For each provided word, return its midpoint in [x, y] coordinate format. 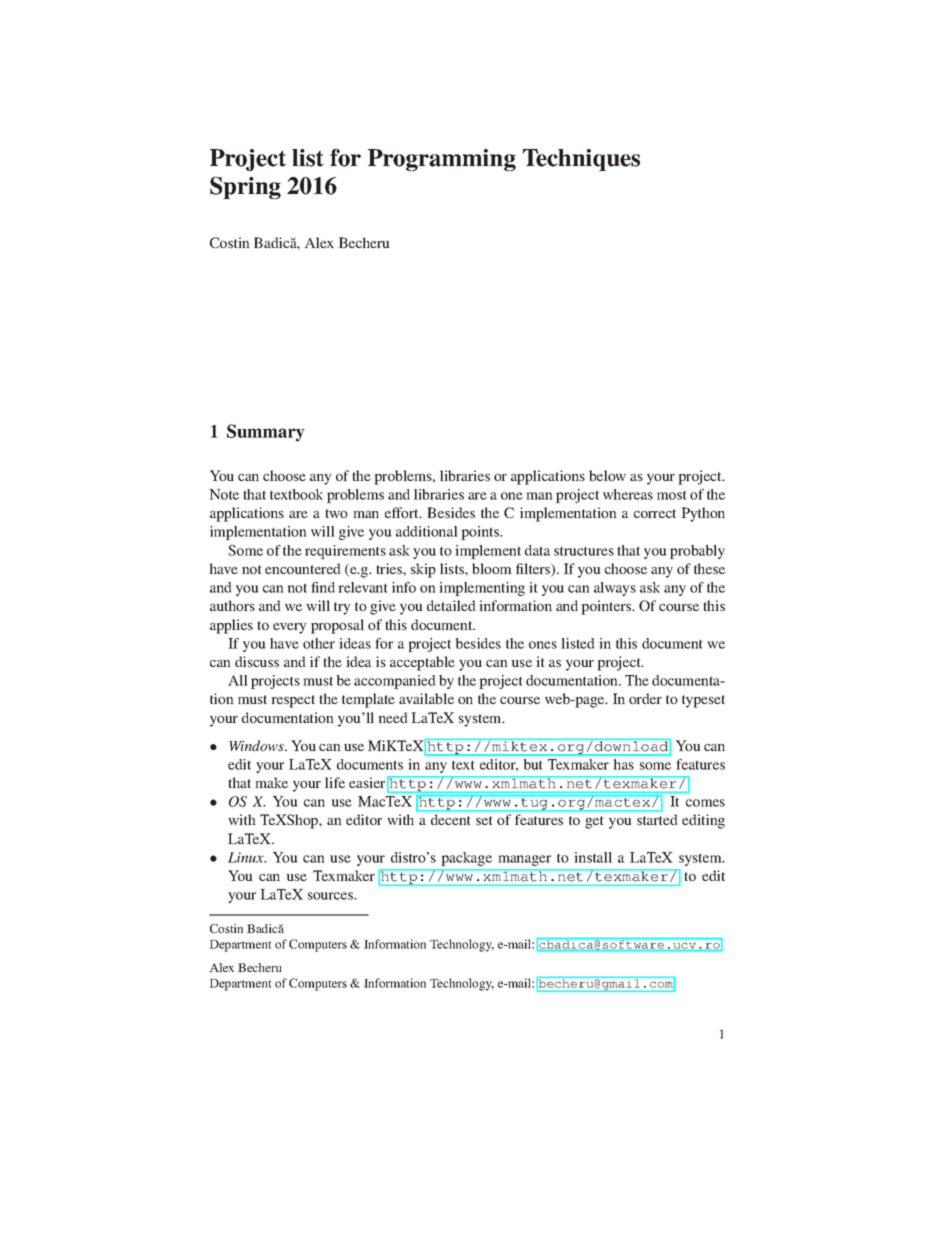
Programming [442, 160]
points [481, 533]
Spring [245, 188]
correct [655, 513]
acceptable [422, 663]
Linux [247, 857]
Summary [266, 433]
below [607, 475]
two [336, 513]
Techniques [581, 160]
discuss [257, 661]
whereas [628, 494]
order [645, 698]
